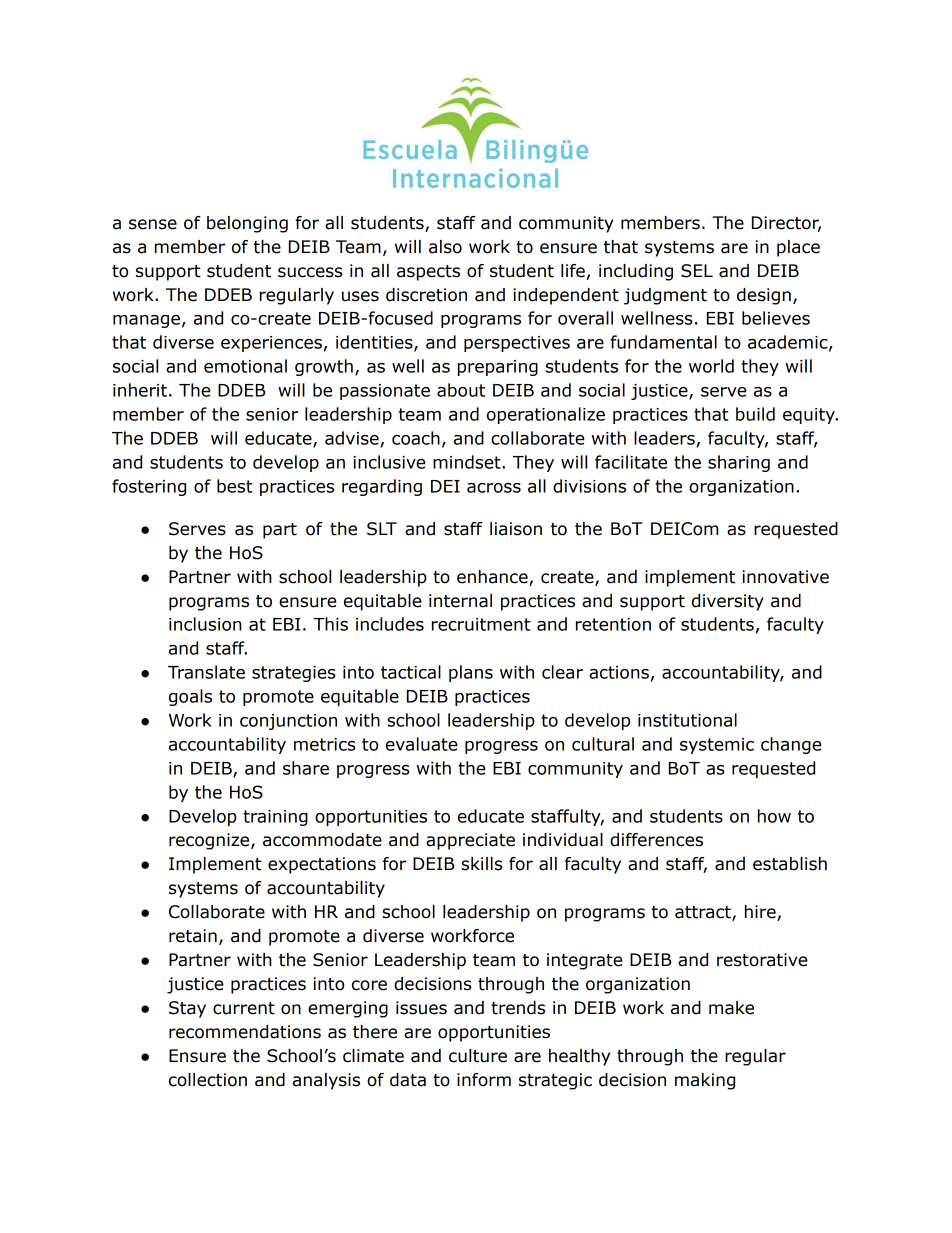 This document has width=952, height=1233. What do you see at coordinates (697, 271) in the document?
I see `SEL` at bounding box center [697, 271].
